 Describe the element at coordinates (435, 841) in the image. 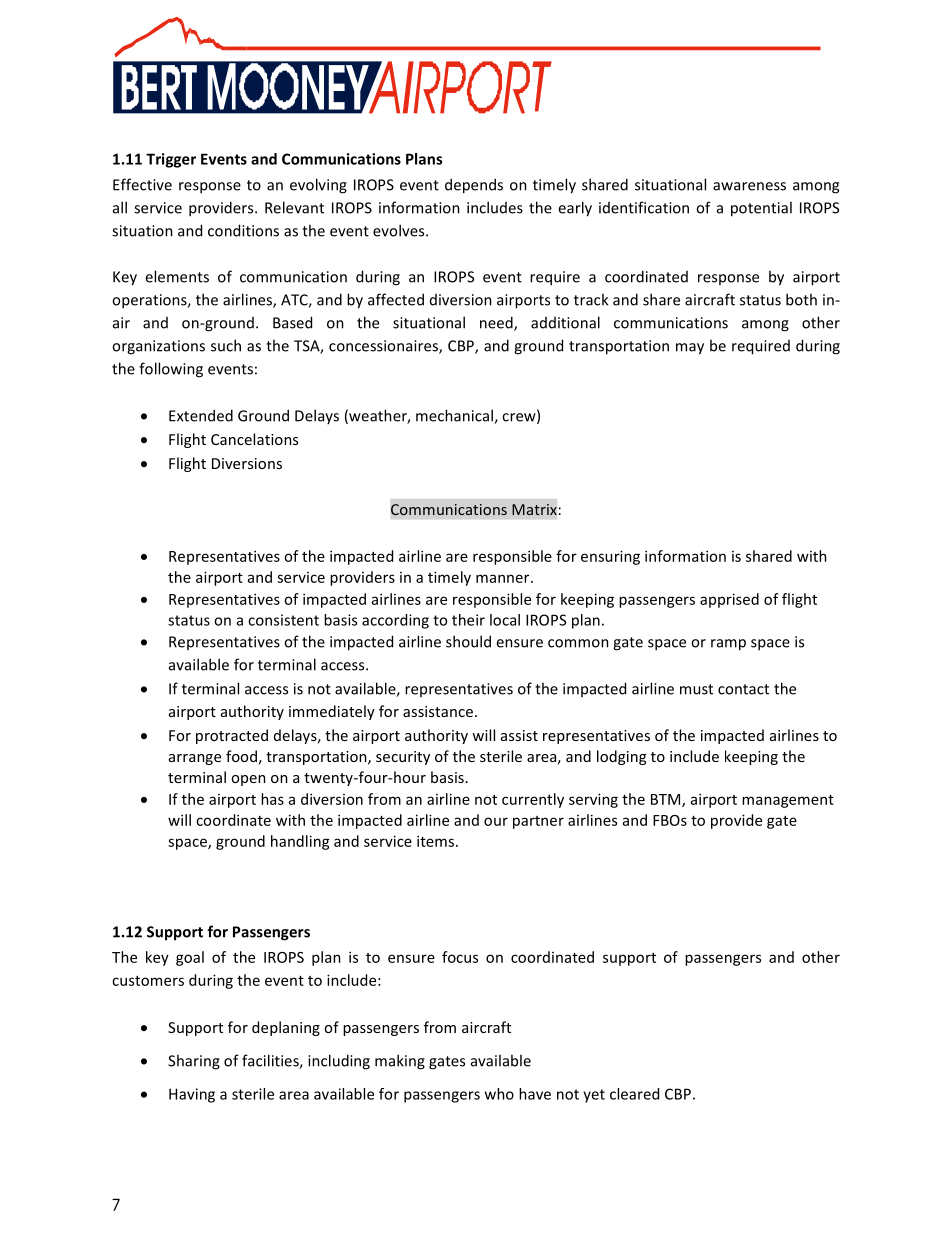

I see `items` at that location.
